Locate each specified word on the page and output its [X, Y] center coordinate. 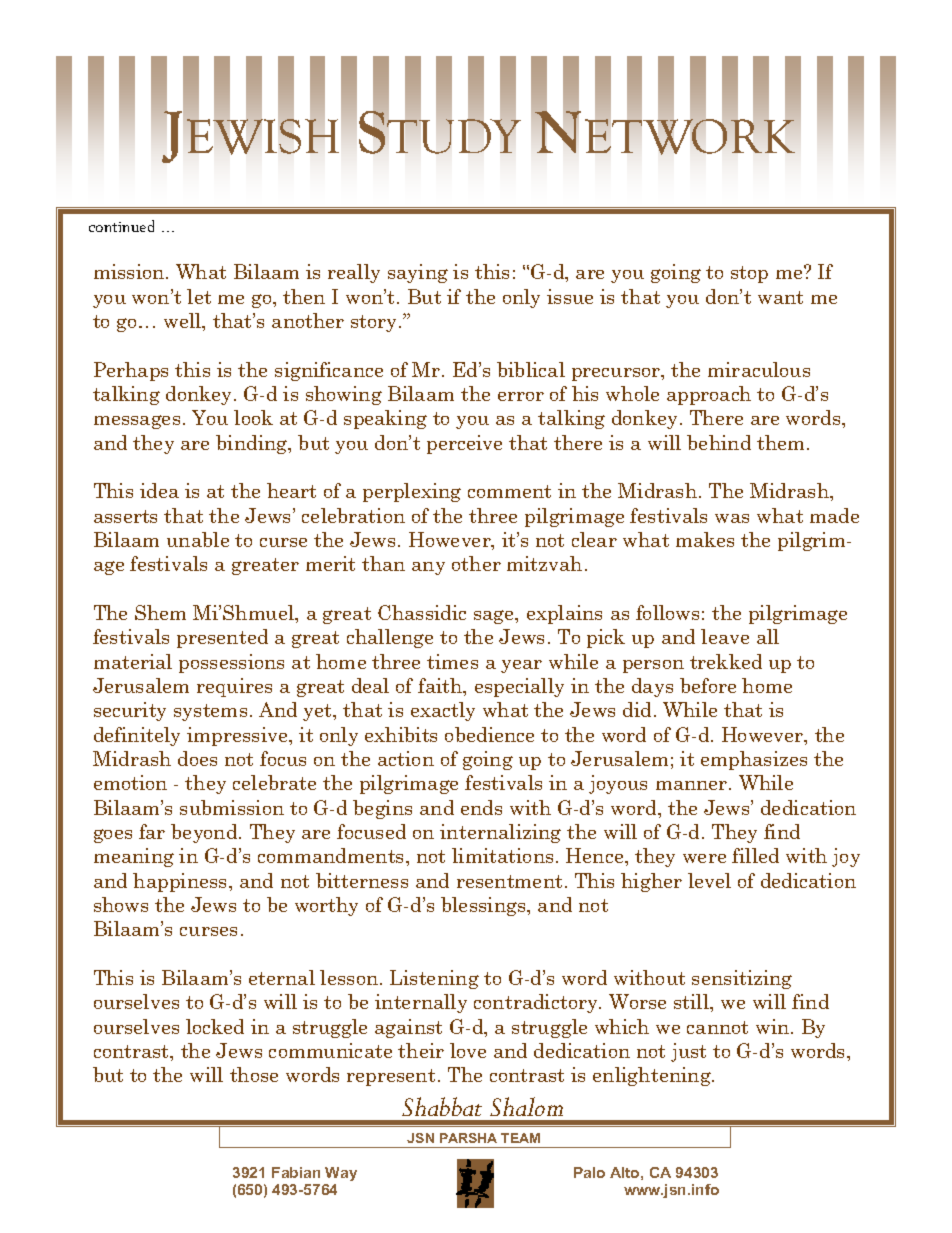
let [199, 296]
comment [509, 491]
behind [719, 442]
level [709, 880]
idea [159, 490]
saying [418, 273]
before [708, 685]
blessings [484, 906]
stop [749, 274]
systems [210, 712]
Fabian [296, 1172]
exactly [443, 711]
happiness [181, 882]
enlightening [653, 1076]
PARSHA [468, 1138]
